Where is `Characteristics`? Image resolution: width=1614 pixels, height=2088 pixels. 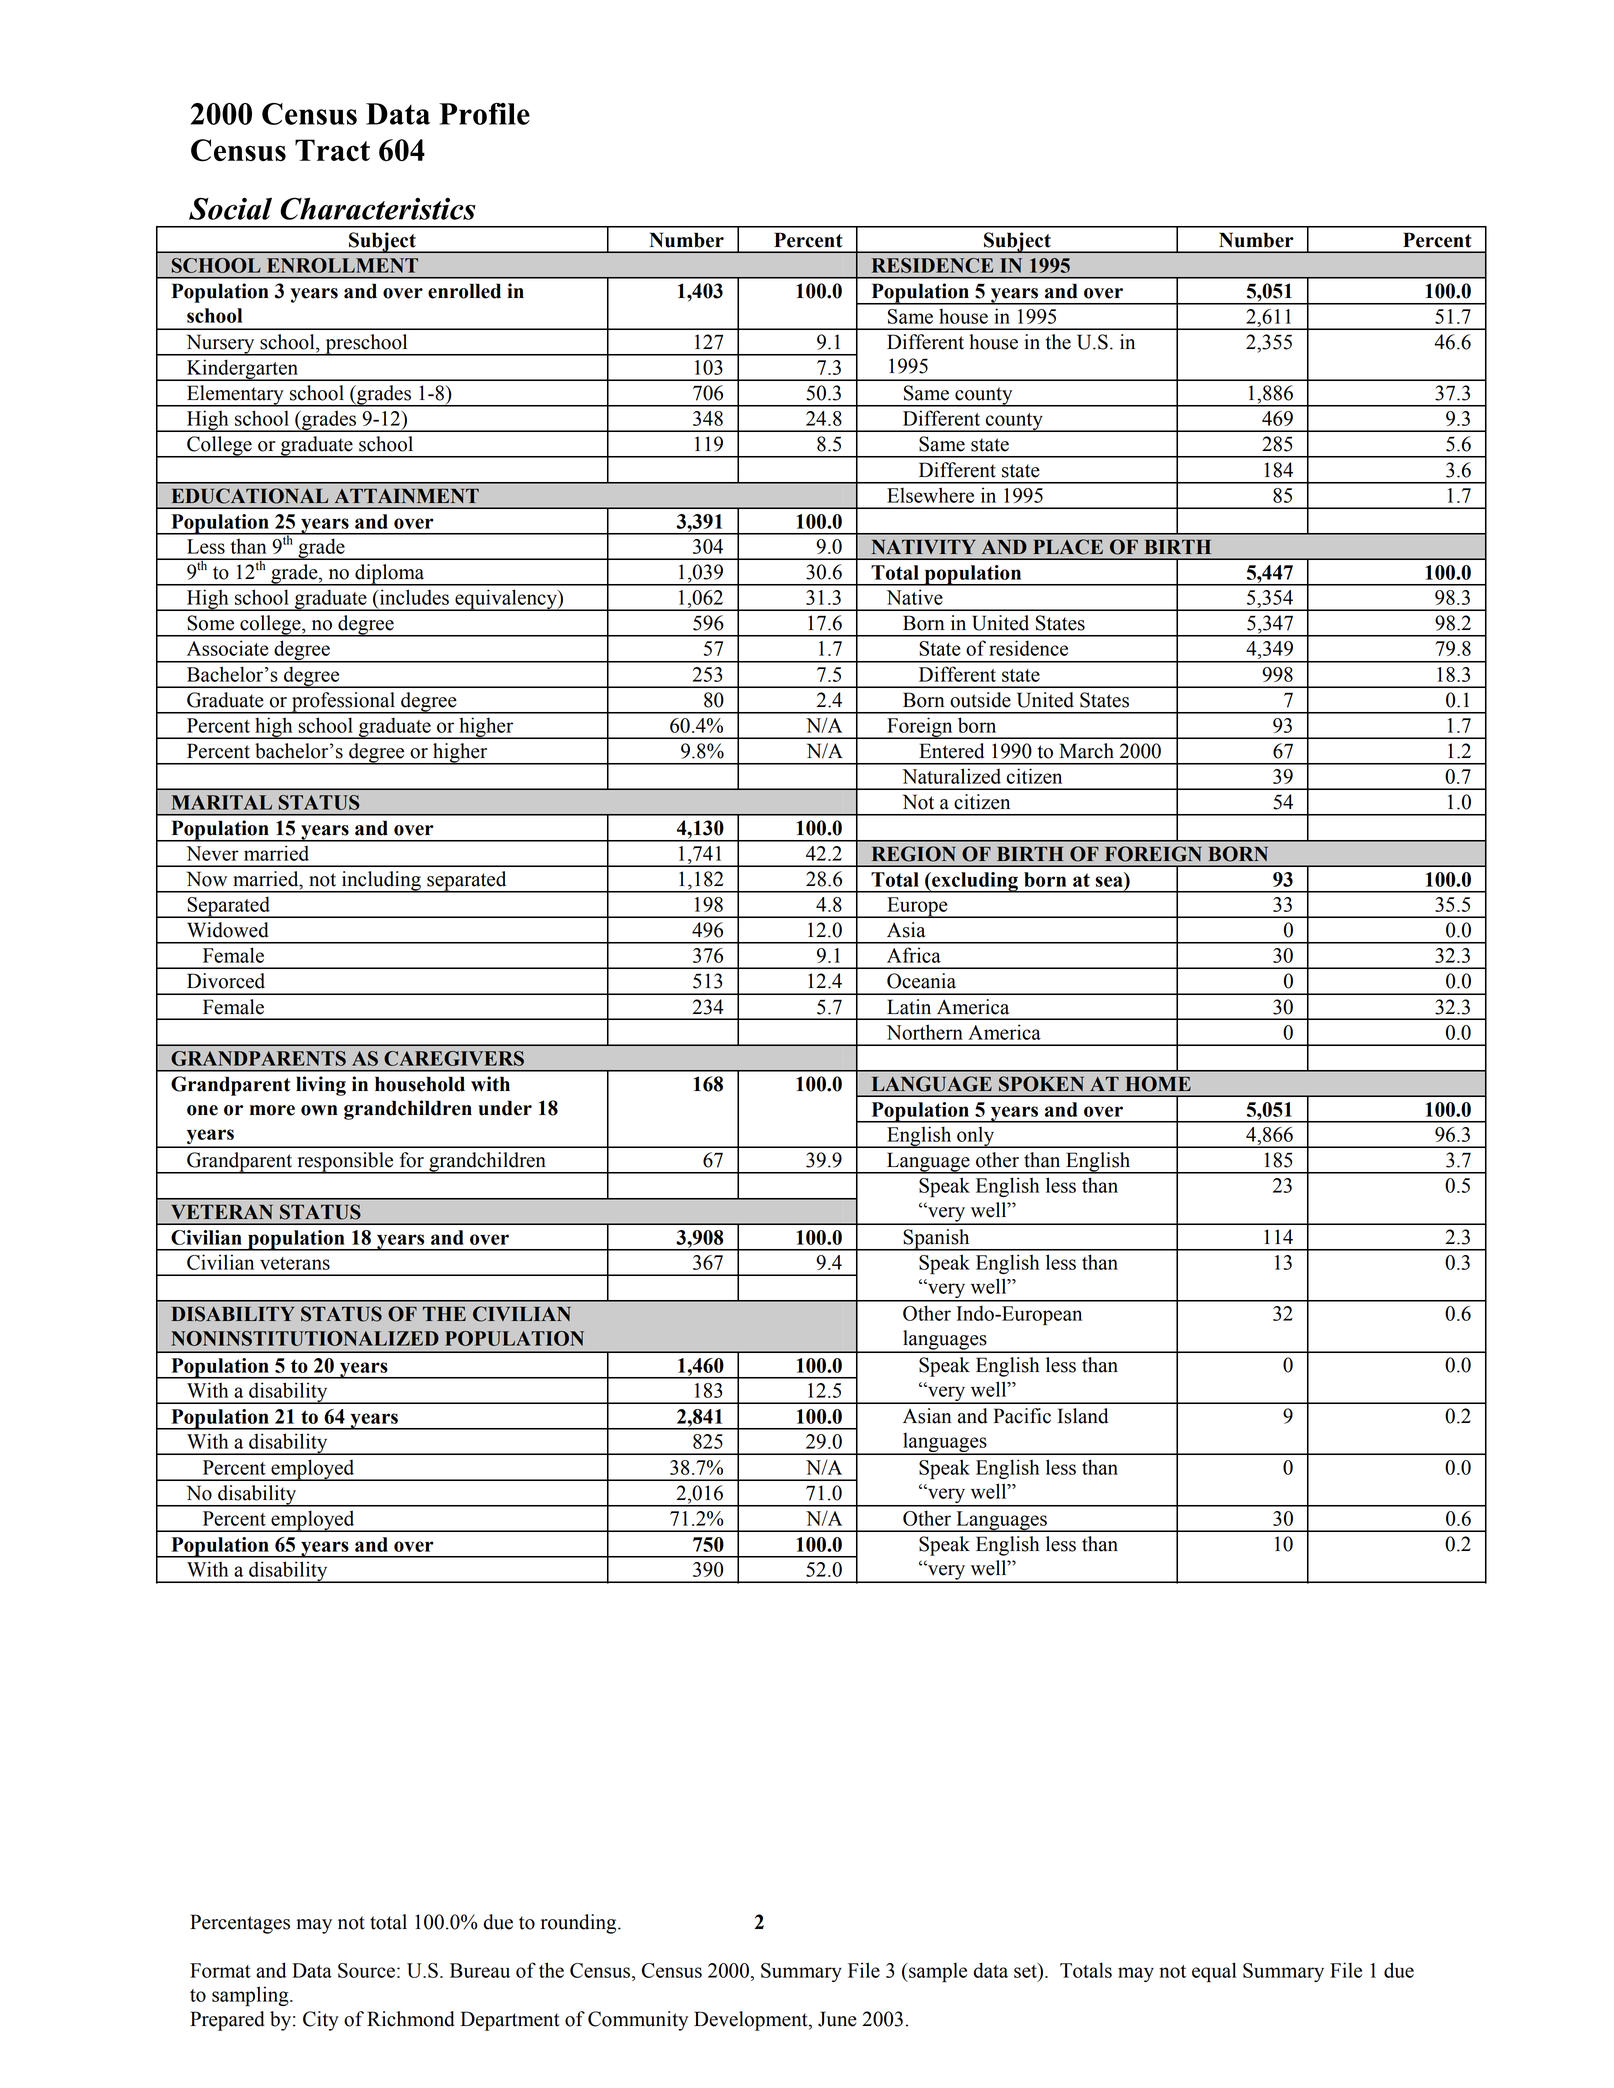
Characteristics is located at coordinates (378, 208).
